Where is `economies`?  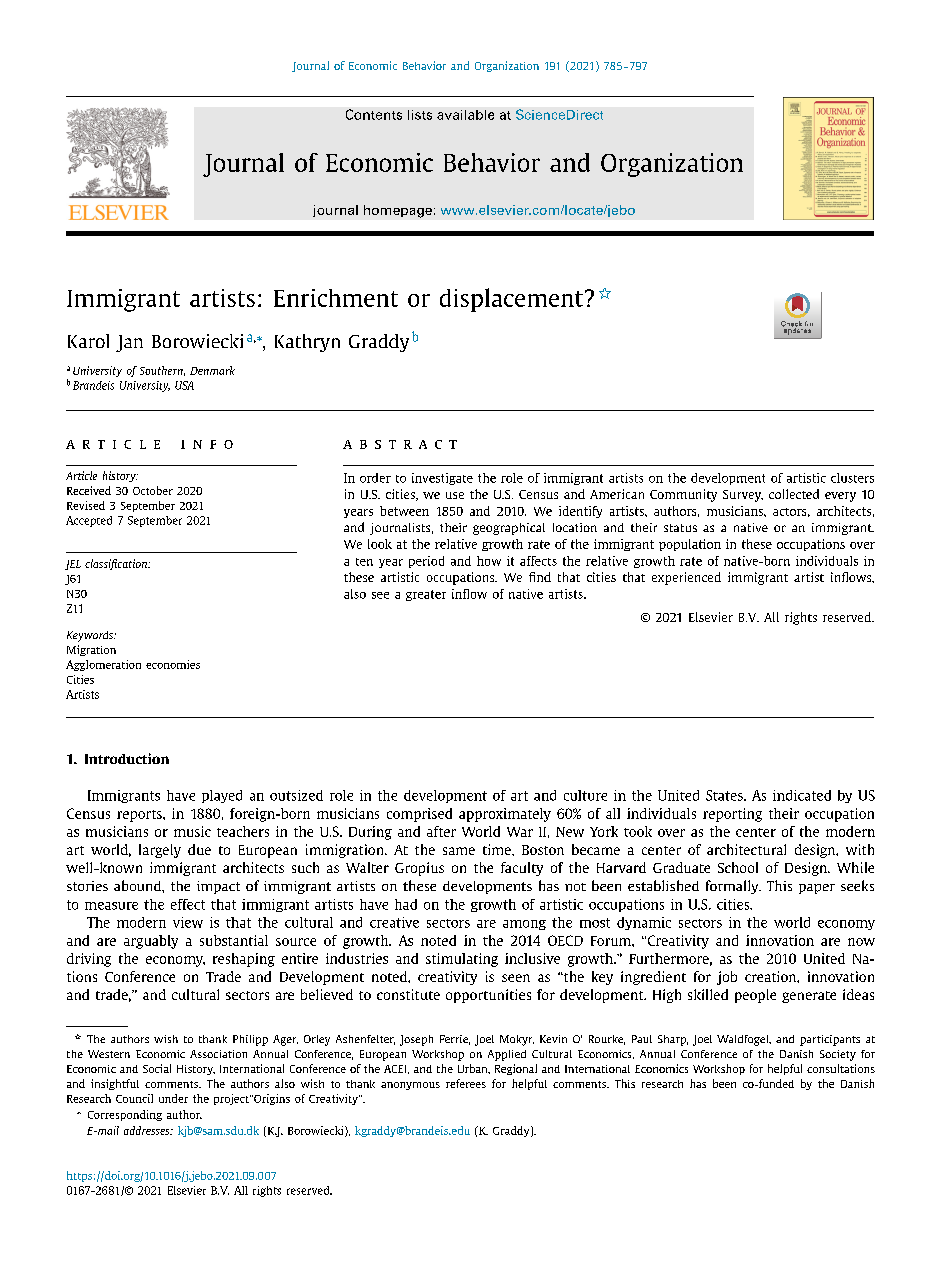
economies is located at coordinates (173, 664).
